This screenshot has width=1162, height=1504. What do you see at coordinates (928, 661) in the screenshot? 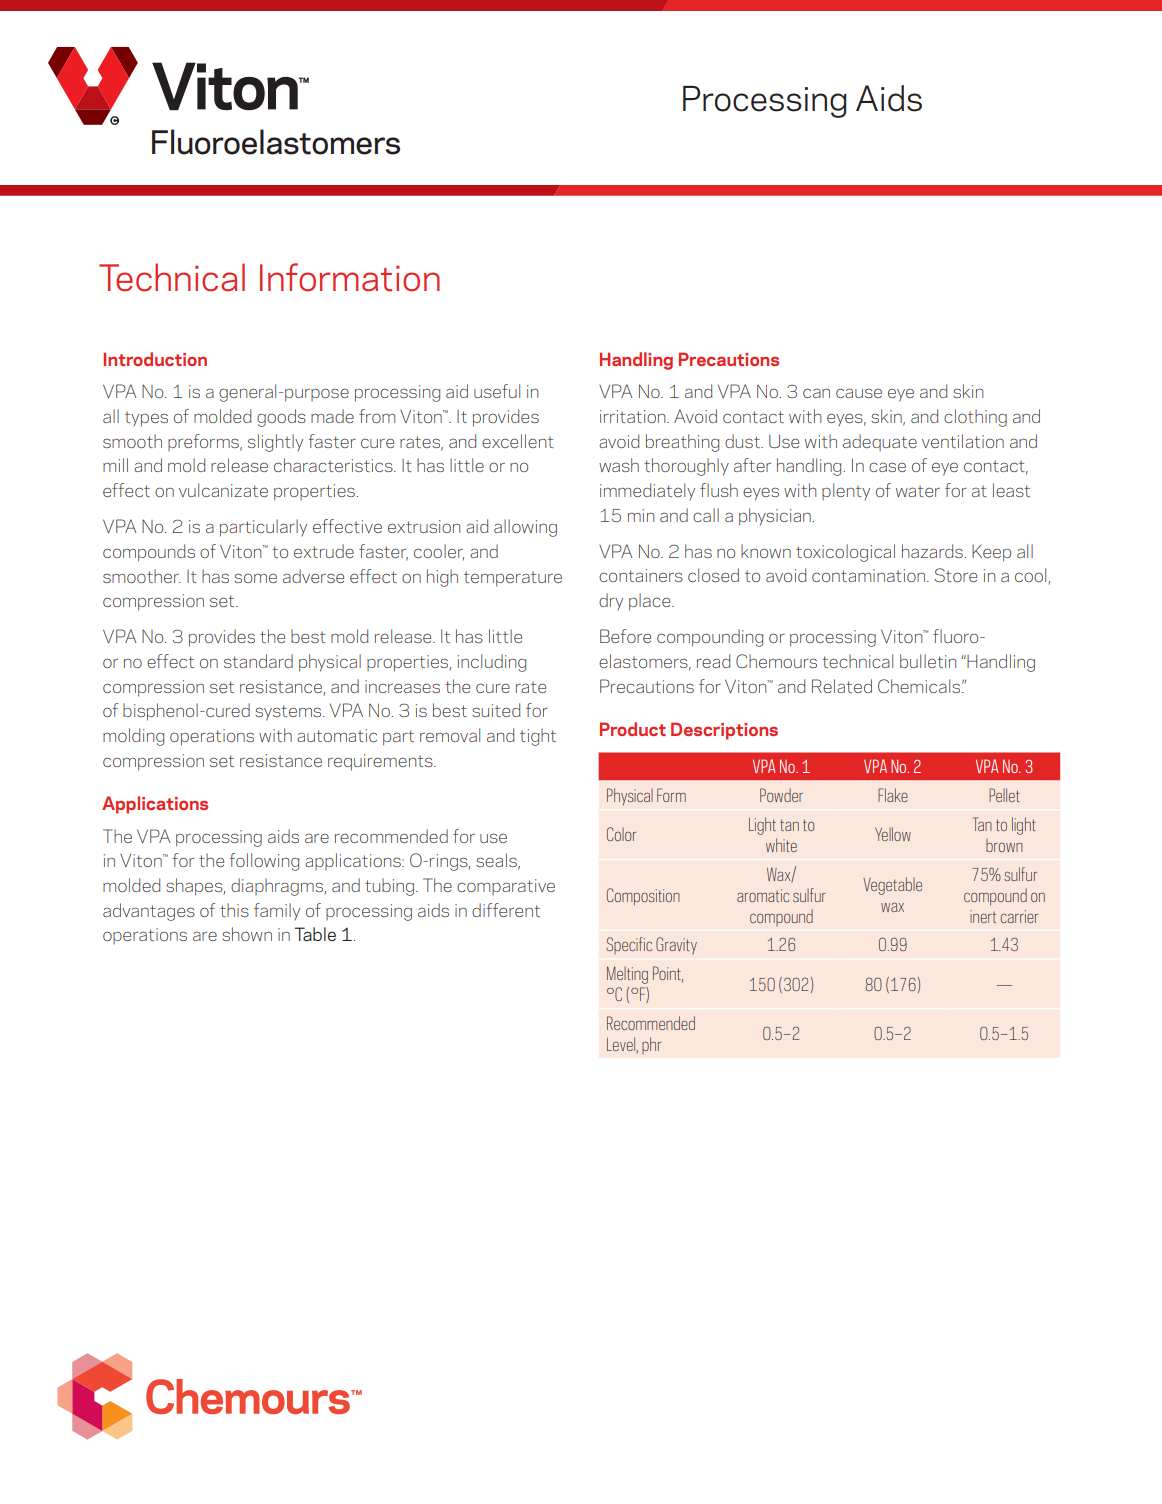
I see `bulletin` at bounding box center [928, 661].
